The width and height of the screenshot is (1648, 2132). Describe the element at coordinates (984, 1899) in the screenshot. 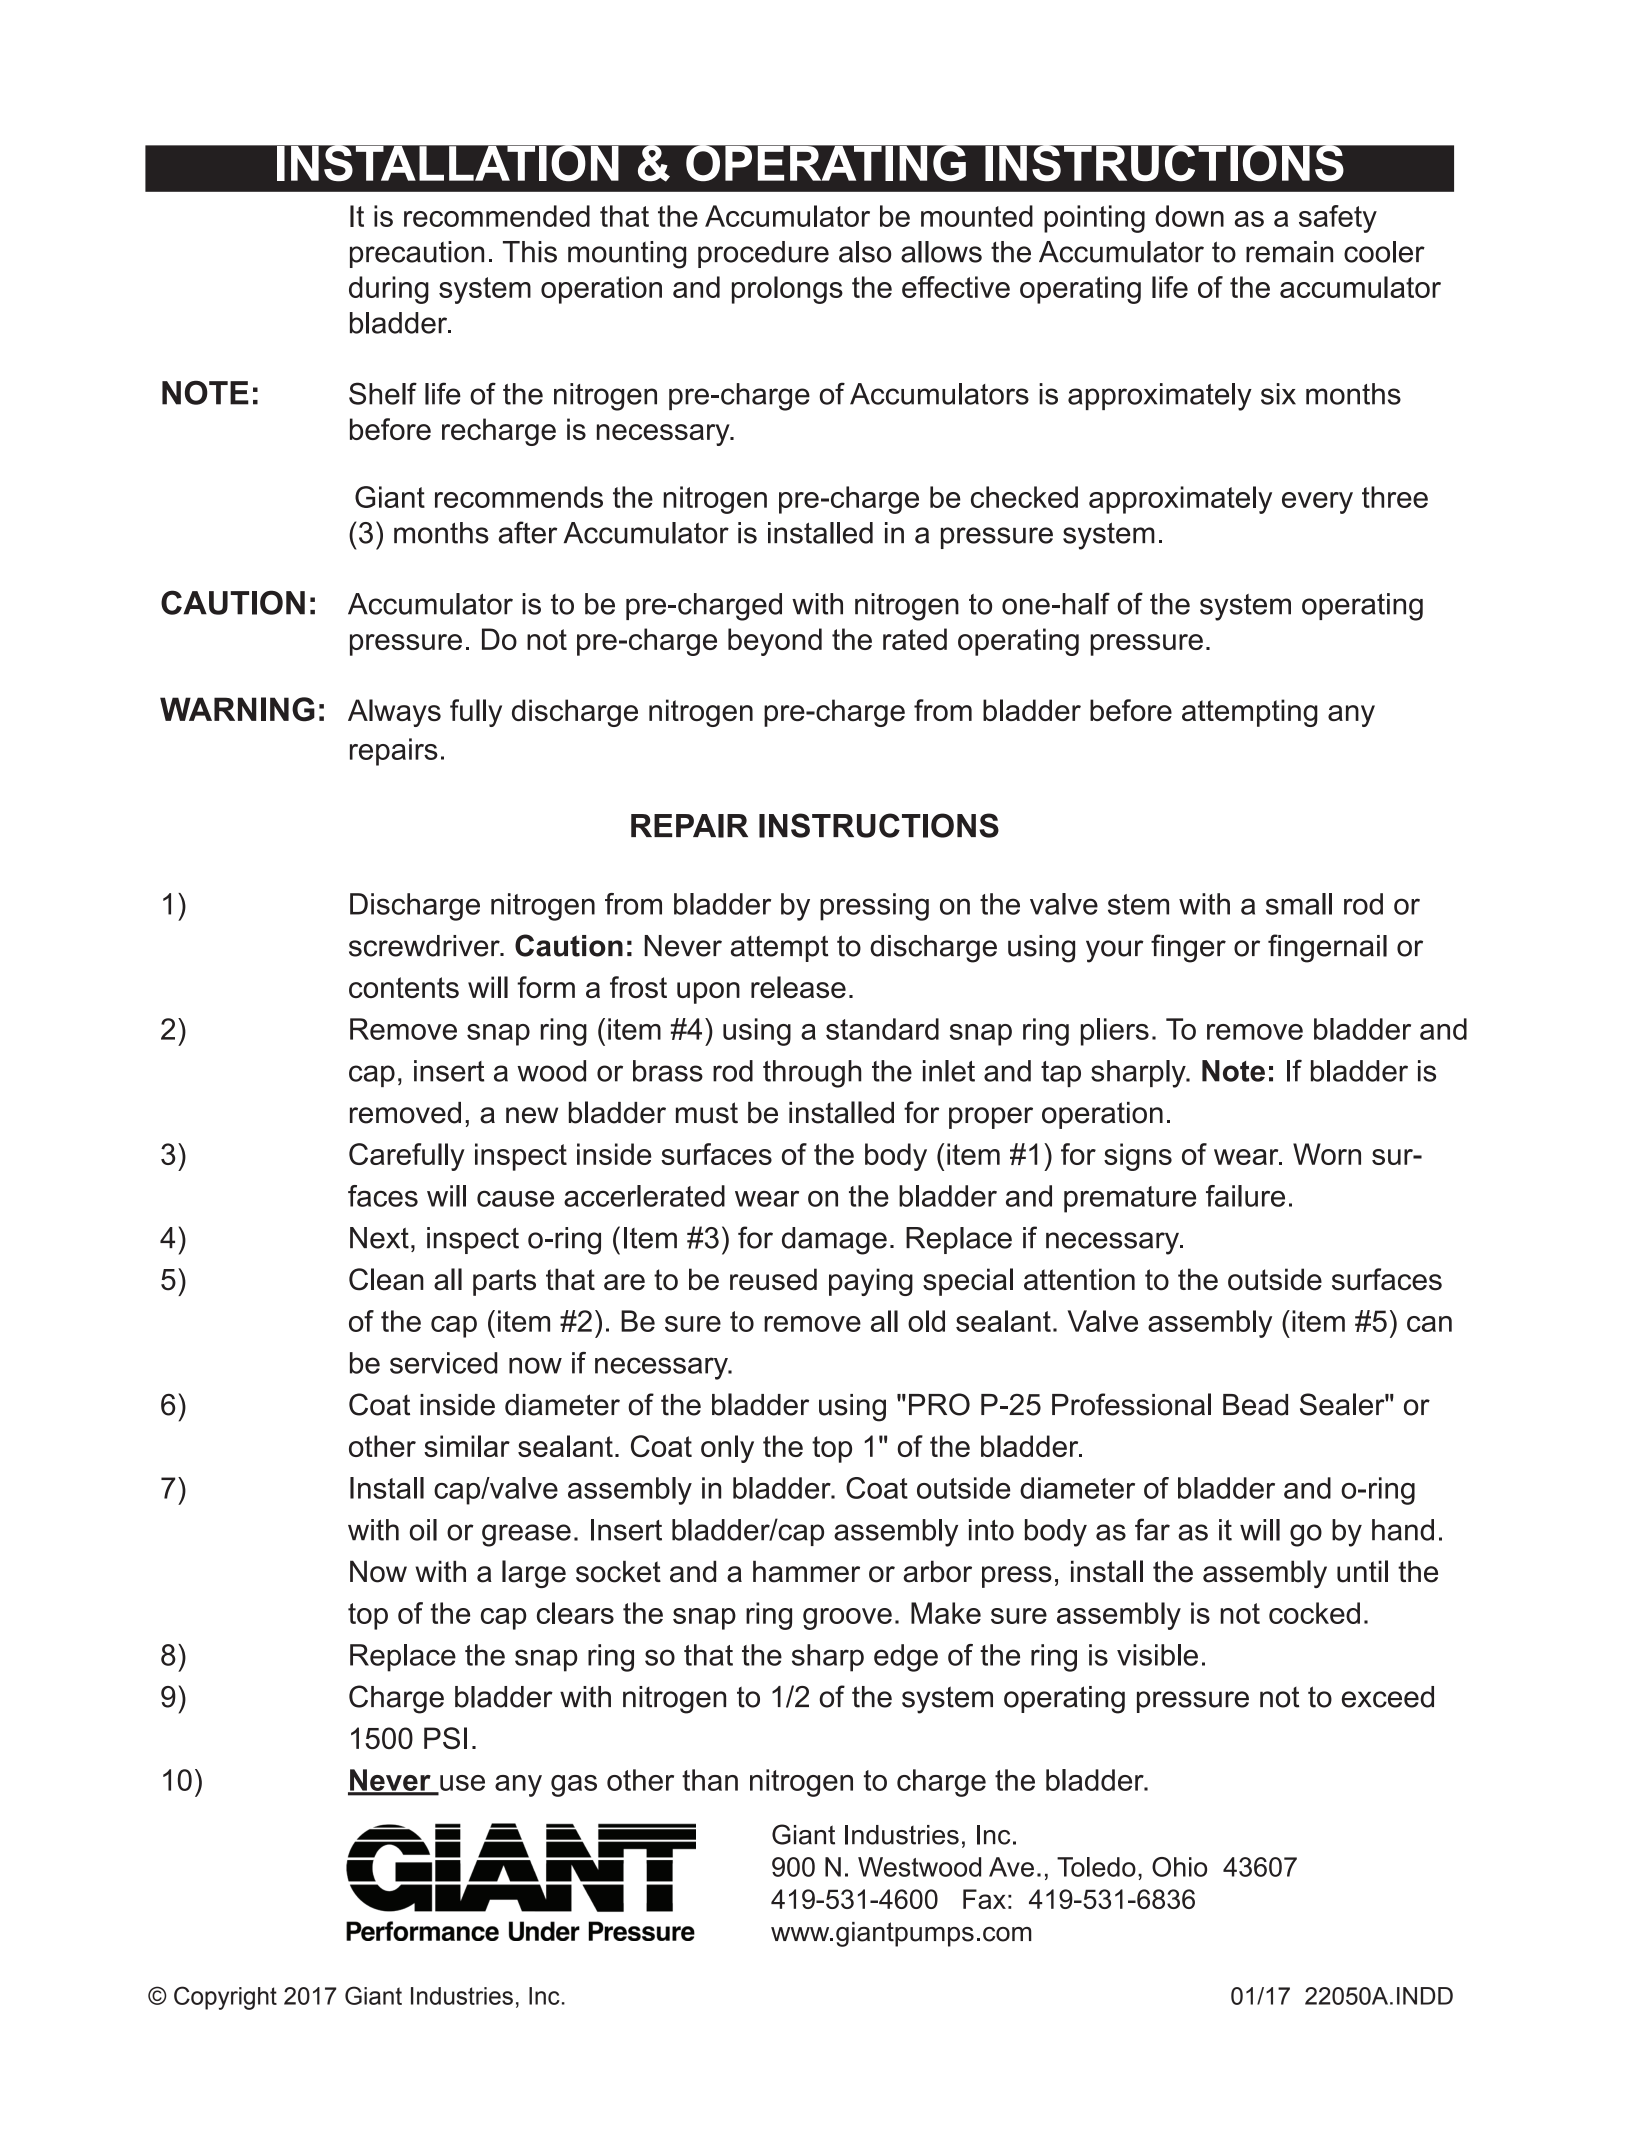

I see `Fax` at that location.
